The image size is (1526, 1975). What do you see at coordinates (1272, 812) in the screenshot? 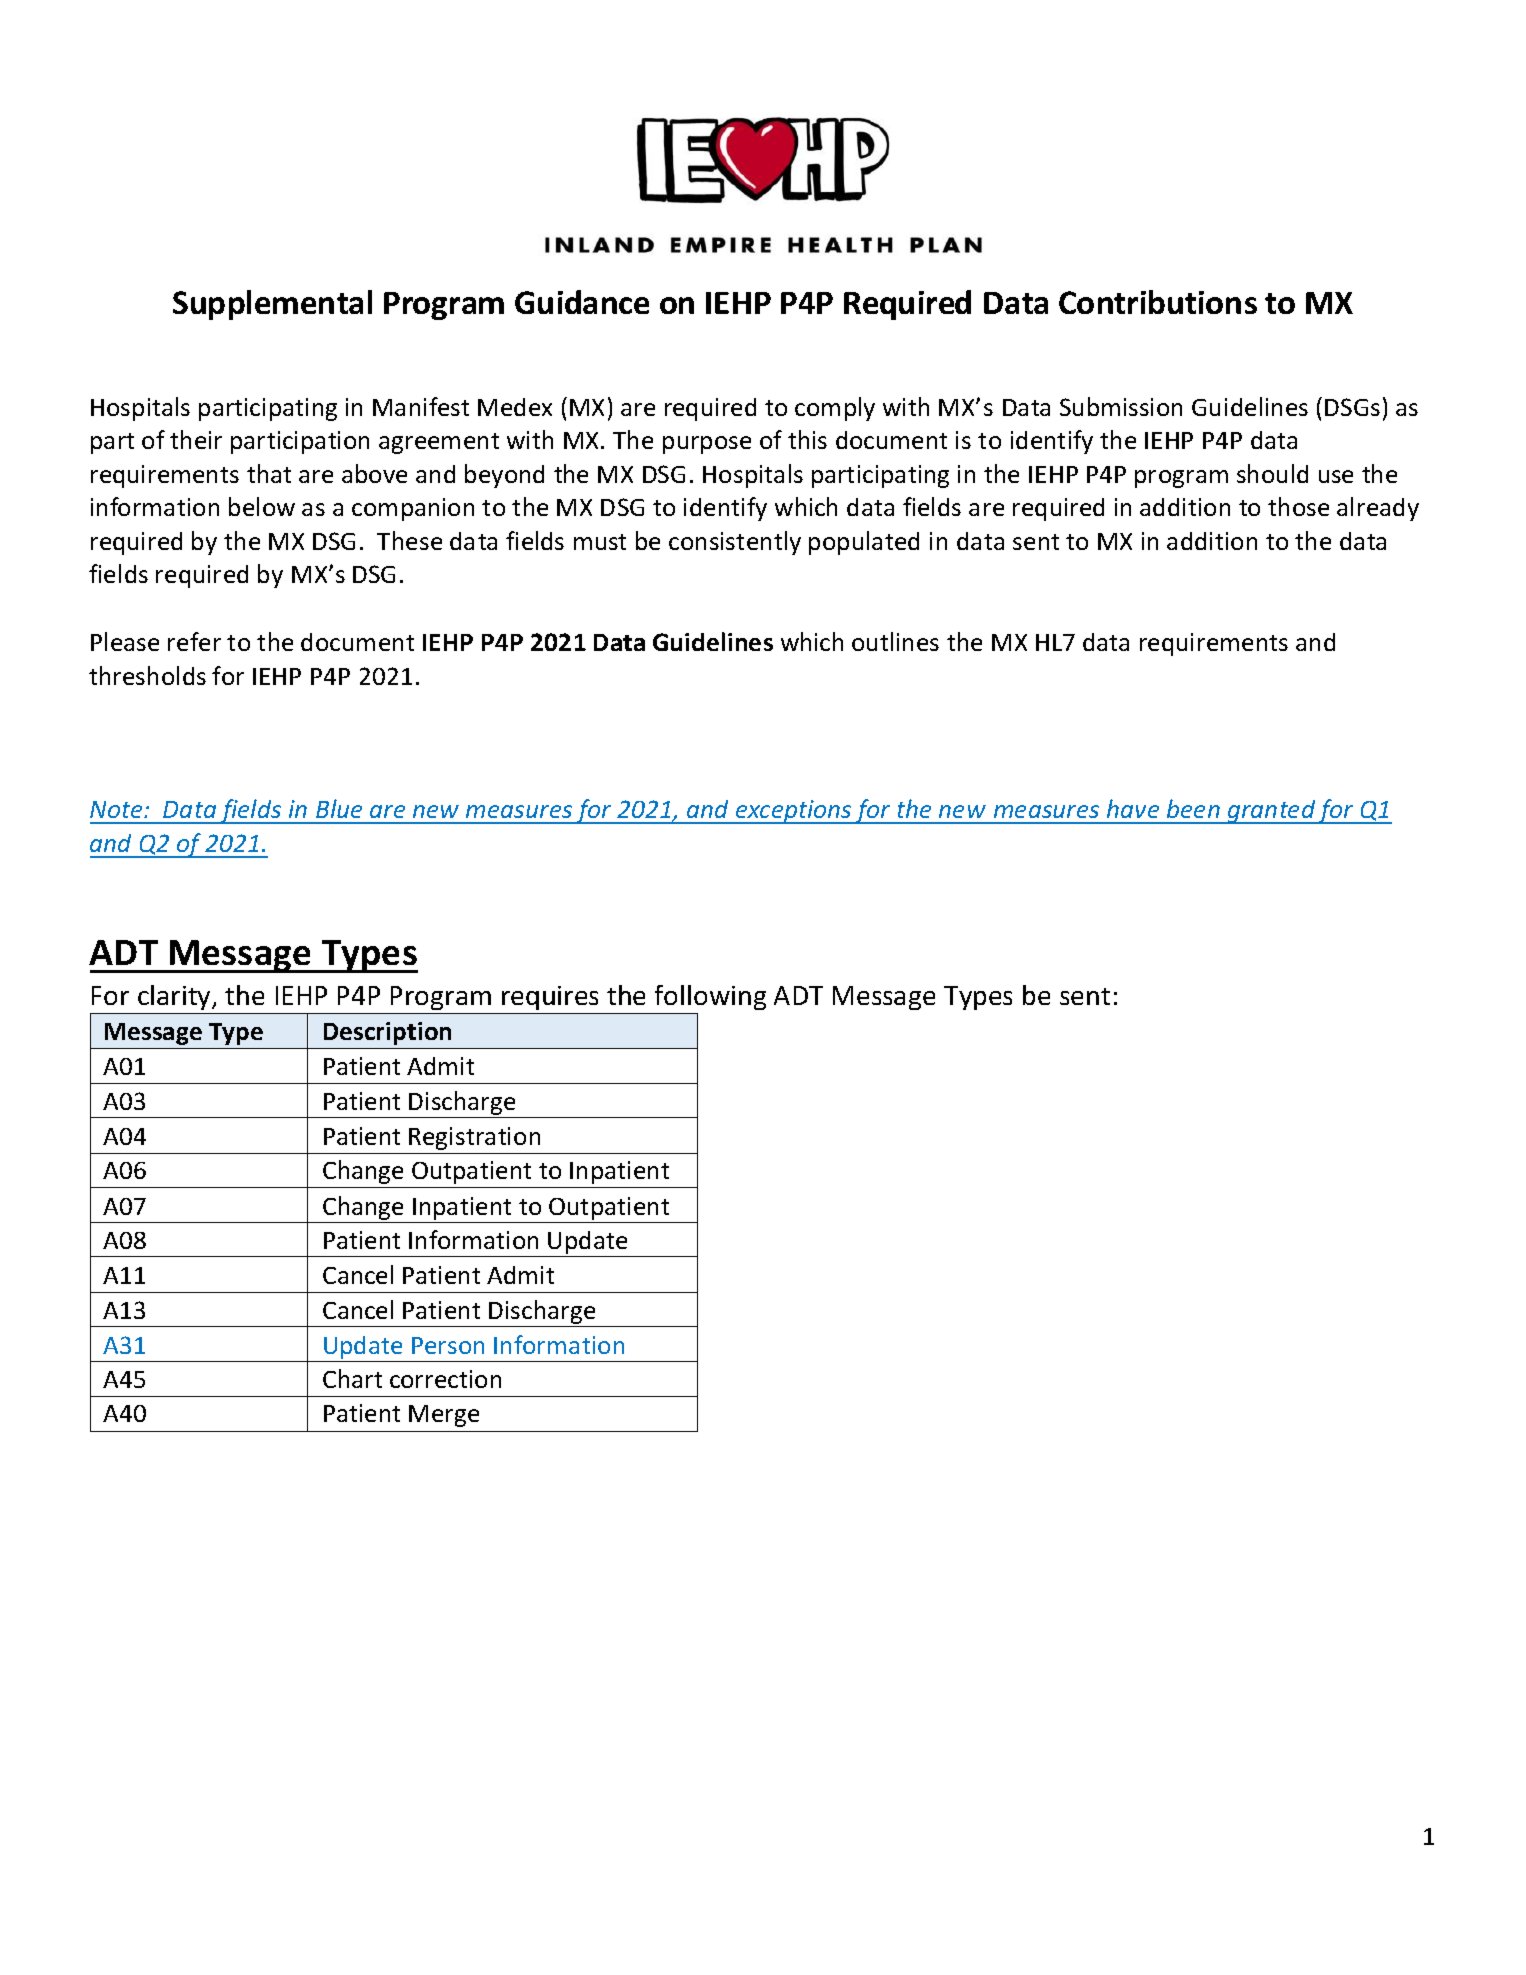
I see `granted` at bounding box center [1272, 812].
